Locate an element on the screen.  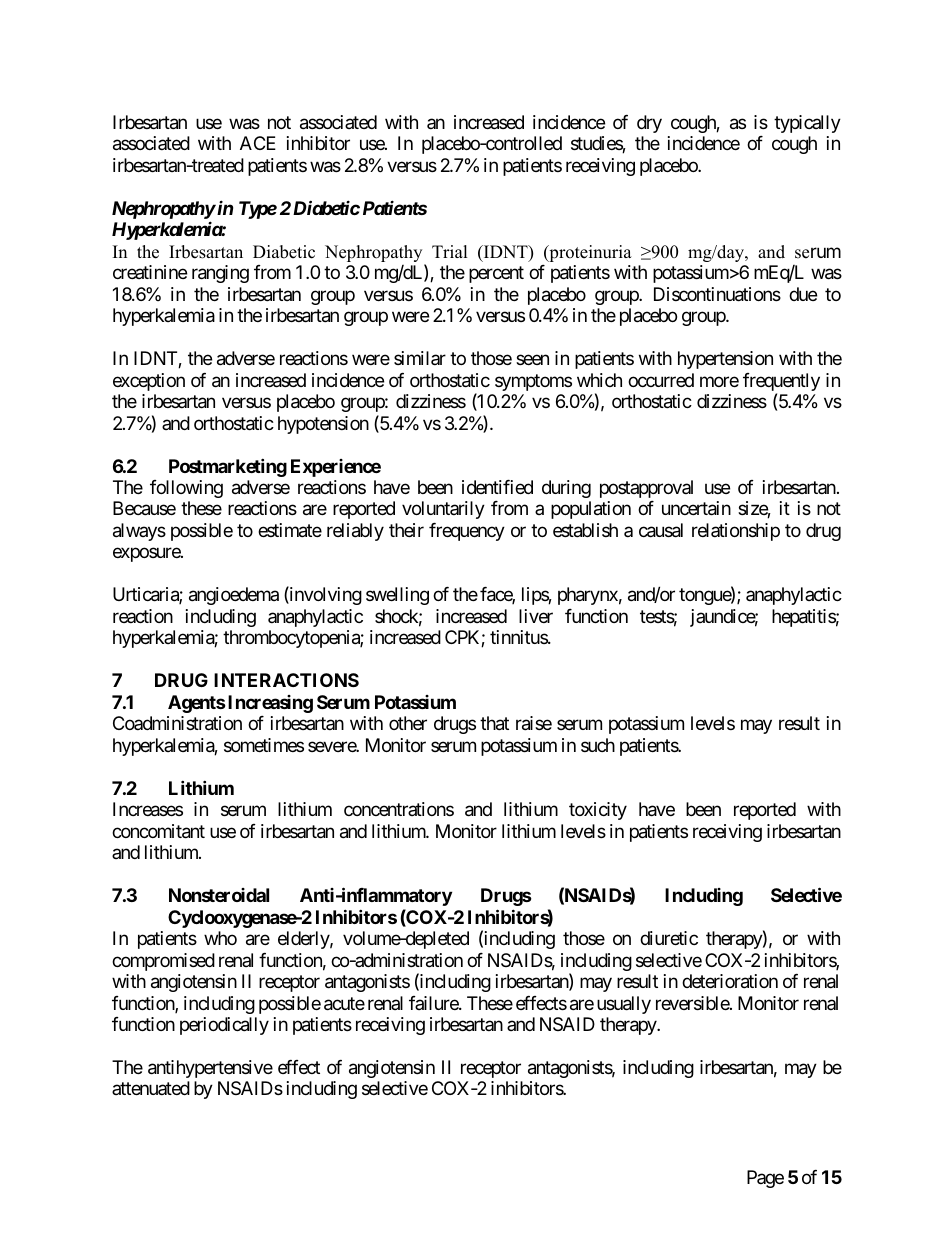
ranging is located at coordinates (220, 274).
